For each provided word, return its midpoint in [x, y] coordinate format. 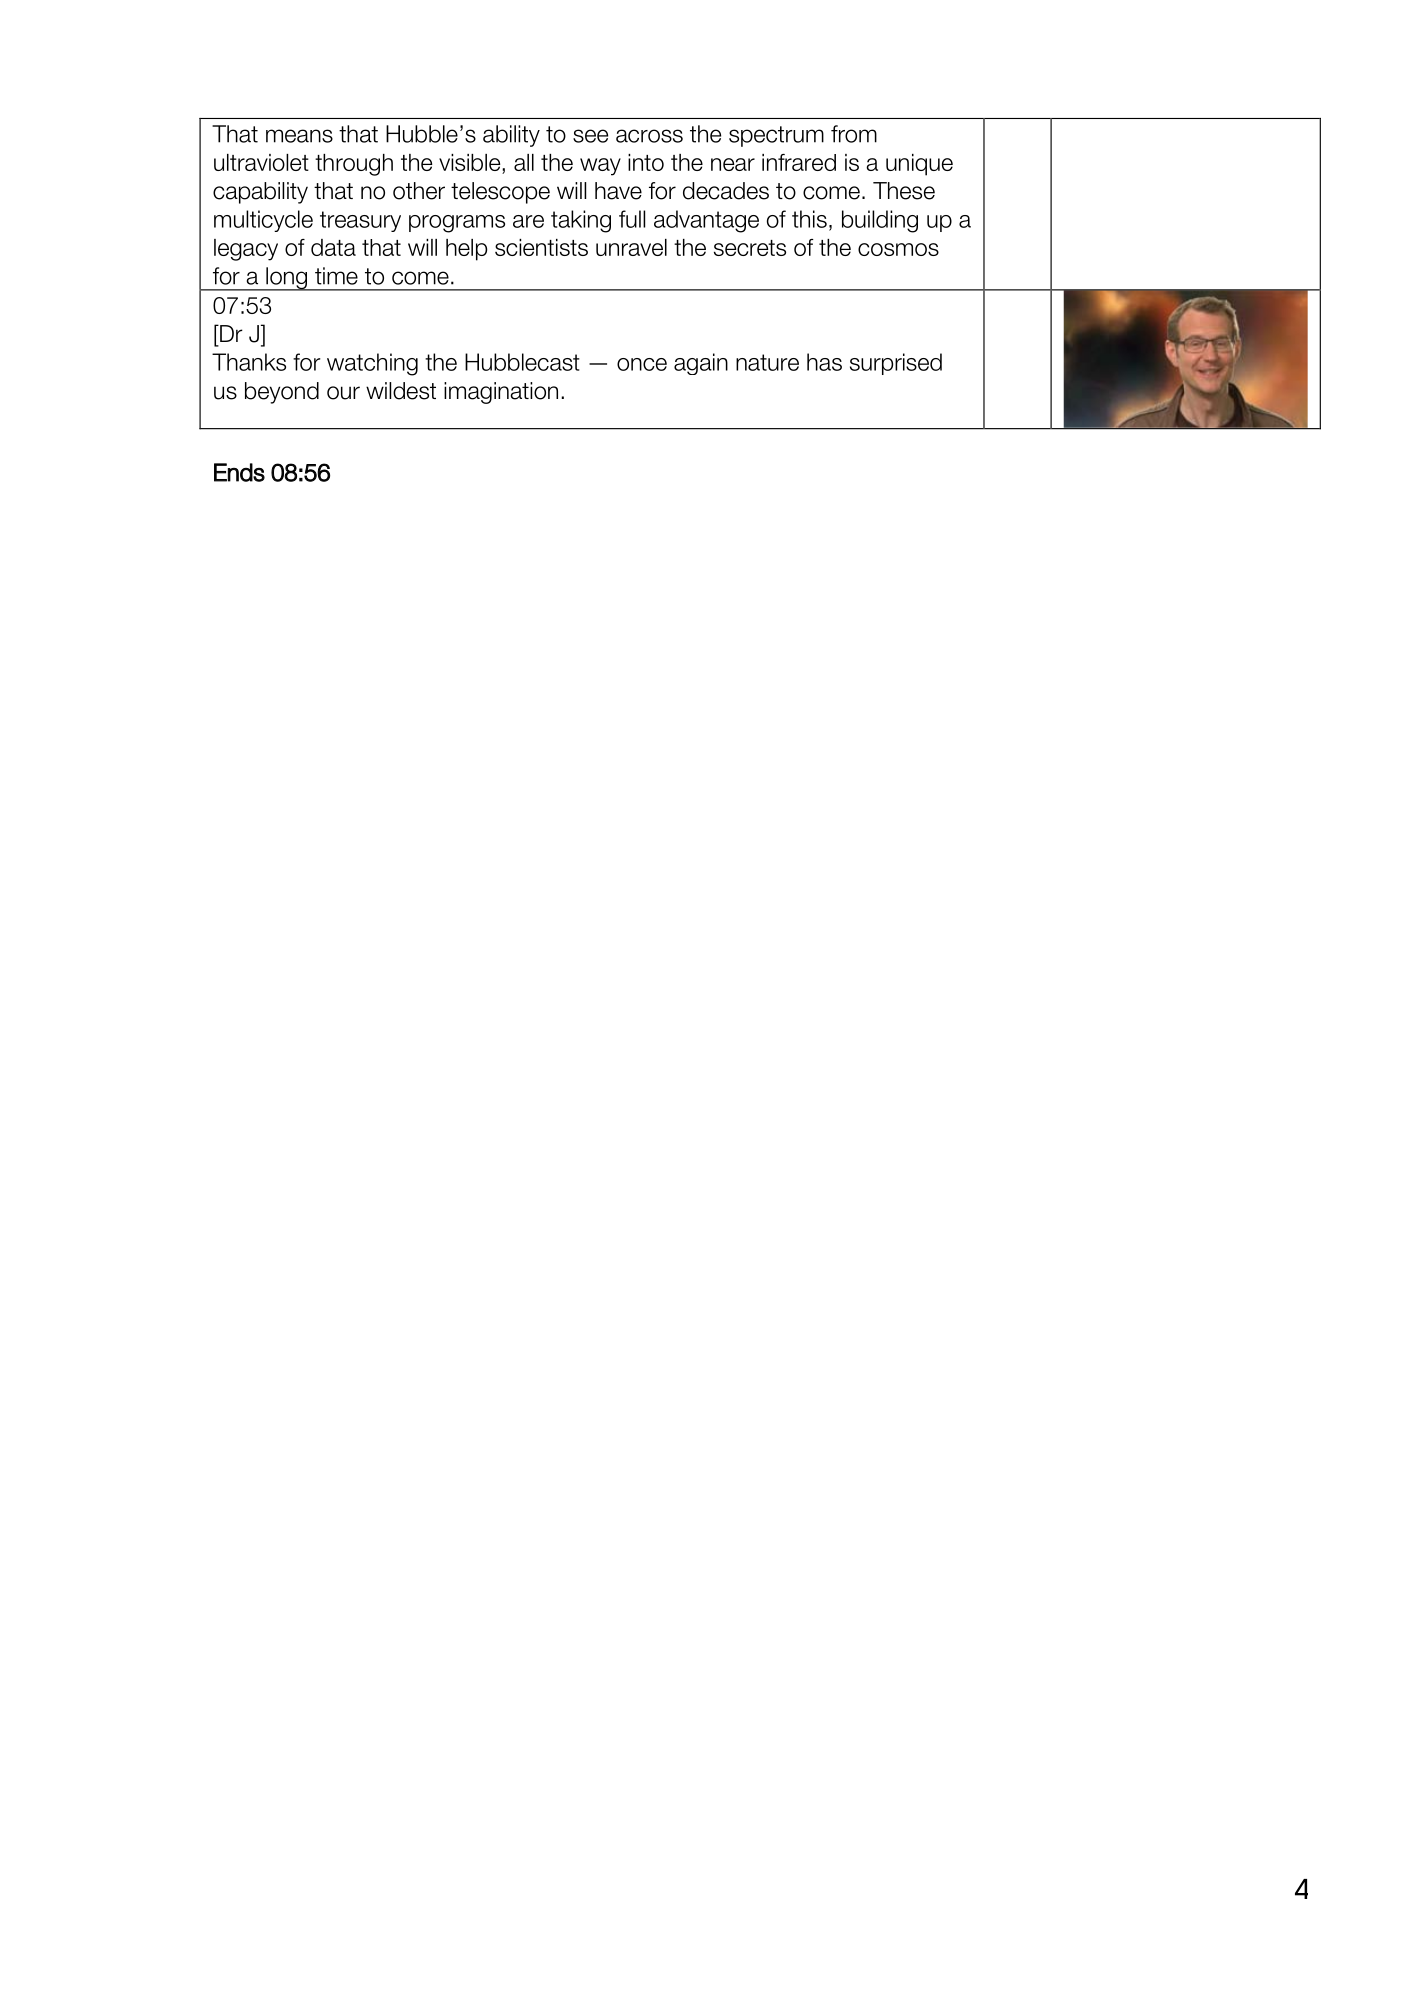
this [809, 219]
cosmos [898, 249]
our [343, 393]
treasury [360, 221]
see [590, 136]
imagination [501, 393]
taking [581, 221]
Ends [239, 472]
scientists [541, 247]
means [299, 136]
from [854, 134]
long [286, 279]
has [824, 362]
